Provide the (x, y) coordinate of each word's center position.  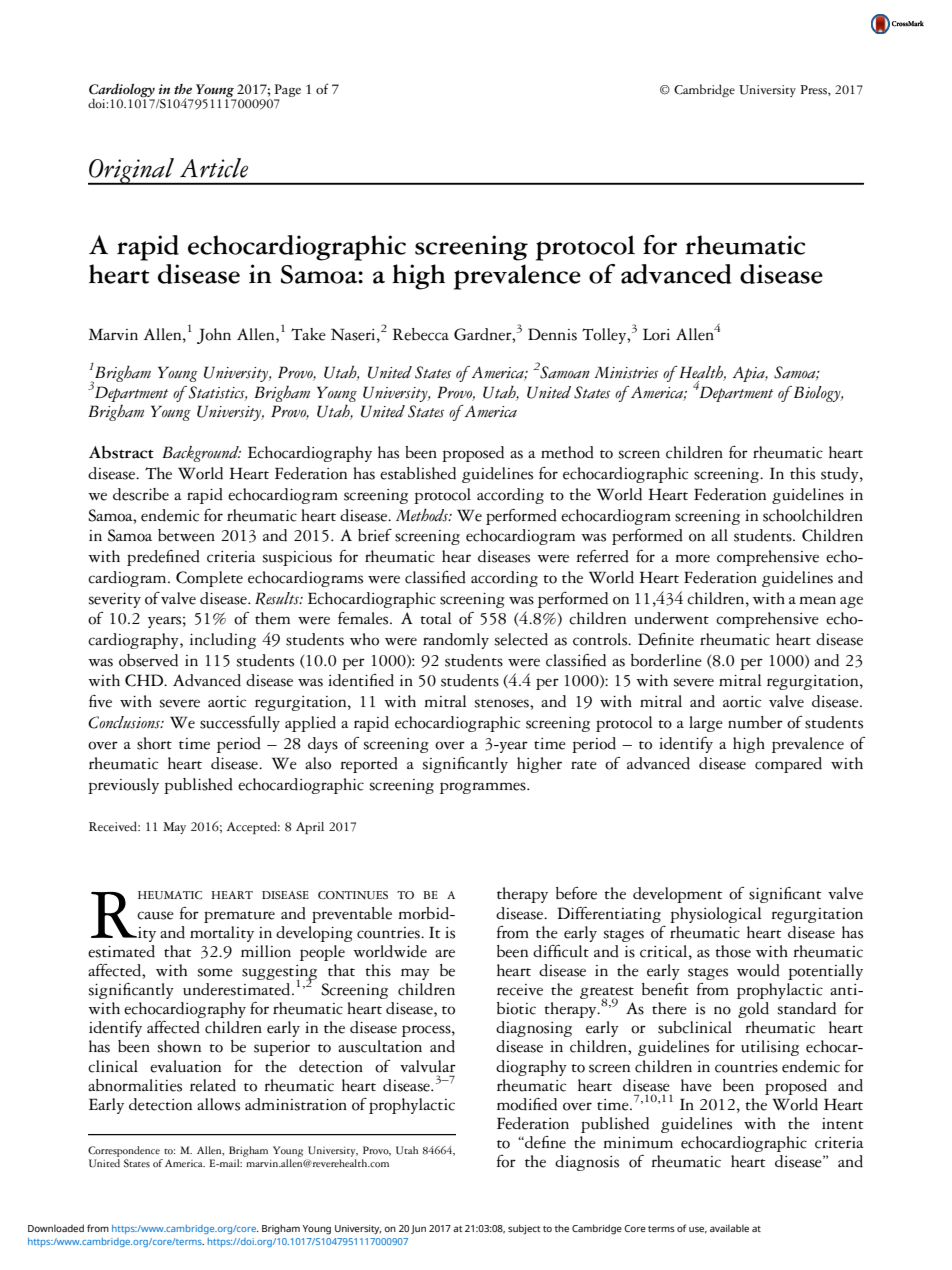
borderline (666, 660)
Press (814, 90)
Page (287, 92)
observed (148, 660)
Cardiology (122, 91)
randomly (456, 641)
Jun (418, 1229)
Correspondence (124, 1151)
